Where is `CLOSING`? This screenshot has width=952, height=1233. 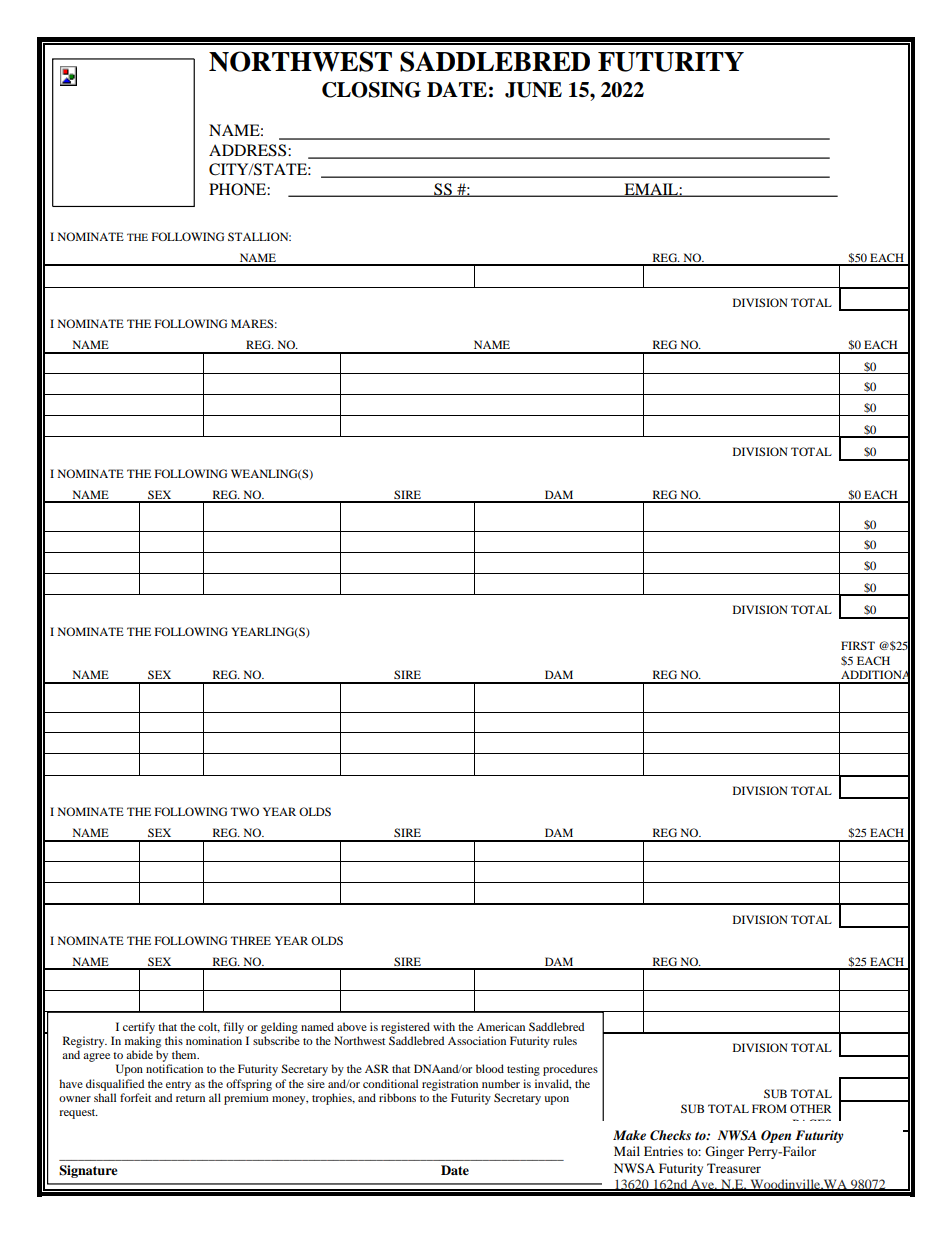 CLOSING is located at coordinates (371, 90).
